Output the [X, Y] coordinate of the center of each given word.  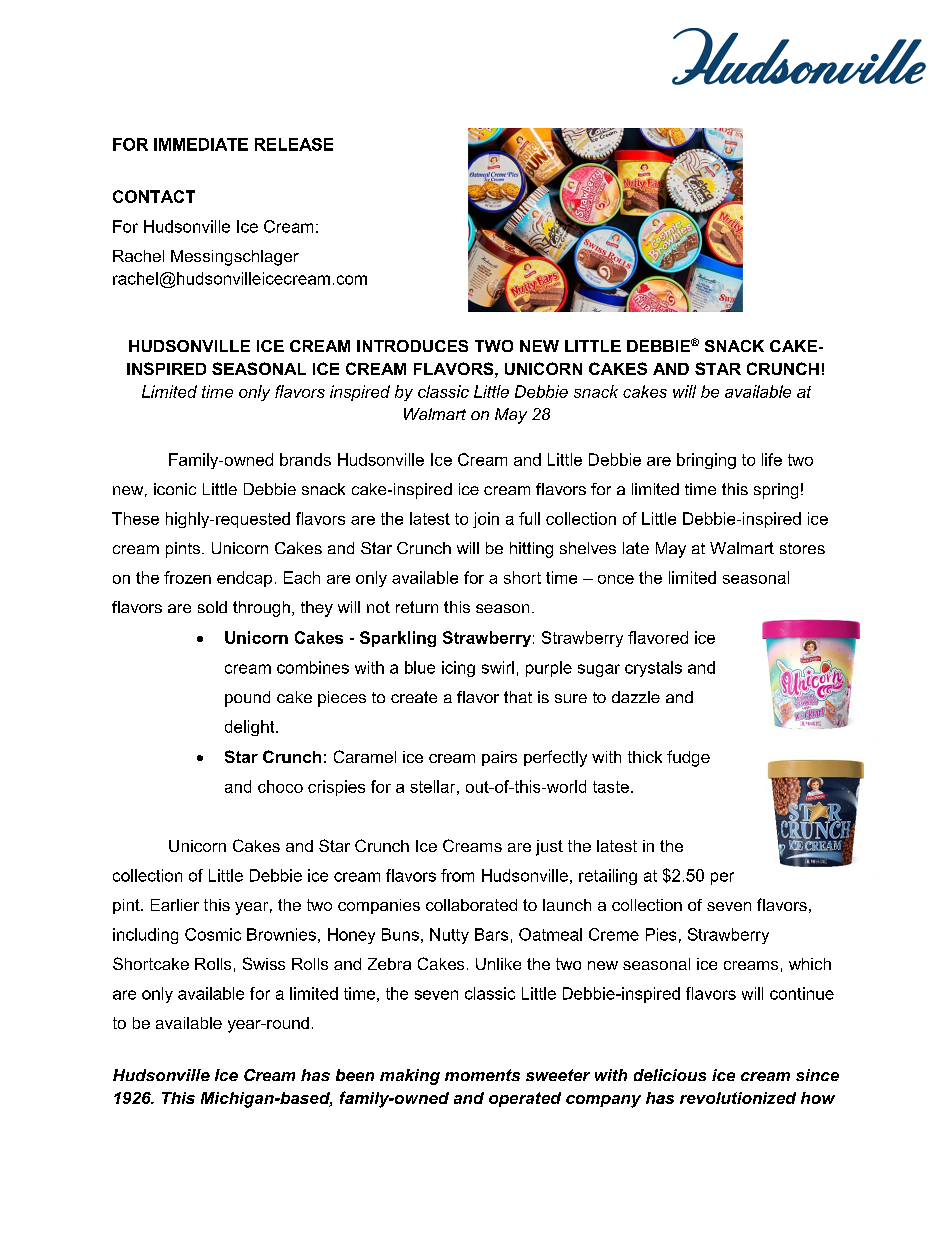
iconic [175, 489]
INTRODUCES [412, 346]
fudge [688, 758]
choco [280, 786]
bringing [706, 461]
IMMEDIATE [201, 144]
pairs [499, 758]
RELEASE [294, 144]
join [486, 520]
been [355, 1075]
